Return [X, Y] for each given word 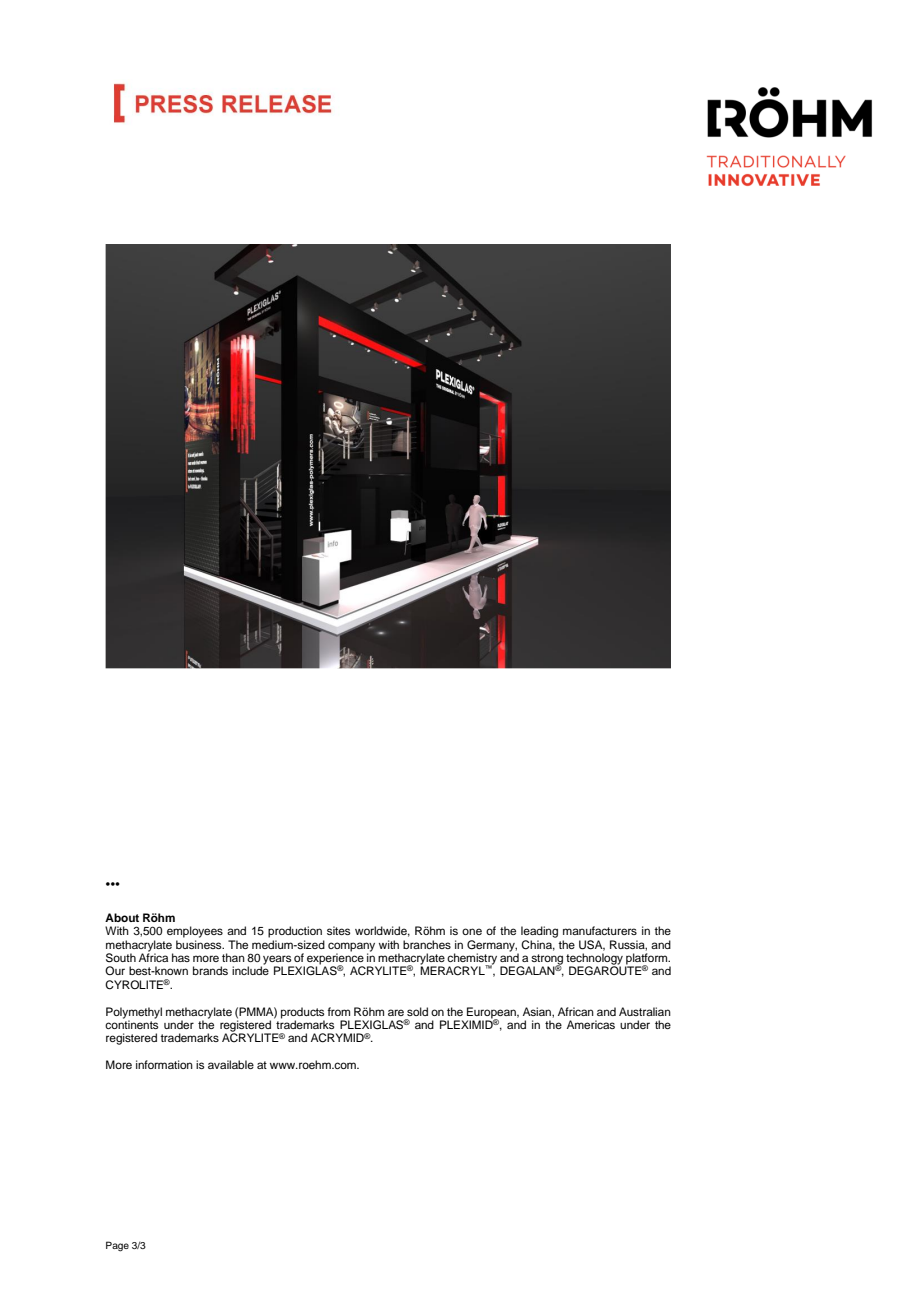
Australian [645, 1011]
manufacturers [600, 930]
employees [195, 932]
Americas [591, 1024]
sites [338, 930]
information [164, 1064]
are [396, 1012]
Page [117, 1246]
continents [131, 1023]
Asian [538, 1011]
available [231, 1064]
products [303, 1014]
